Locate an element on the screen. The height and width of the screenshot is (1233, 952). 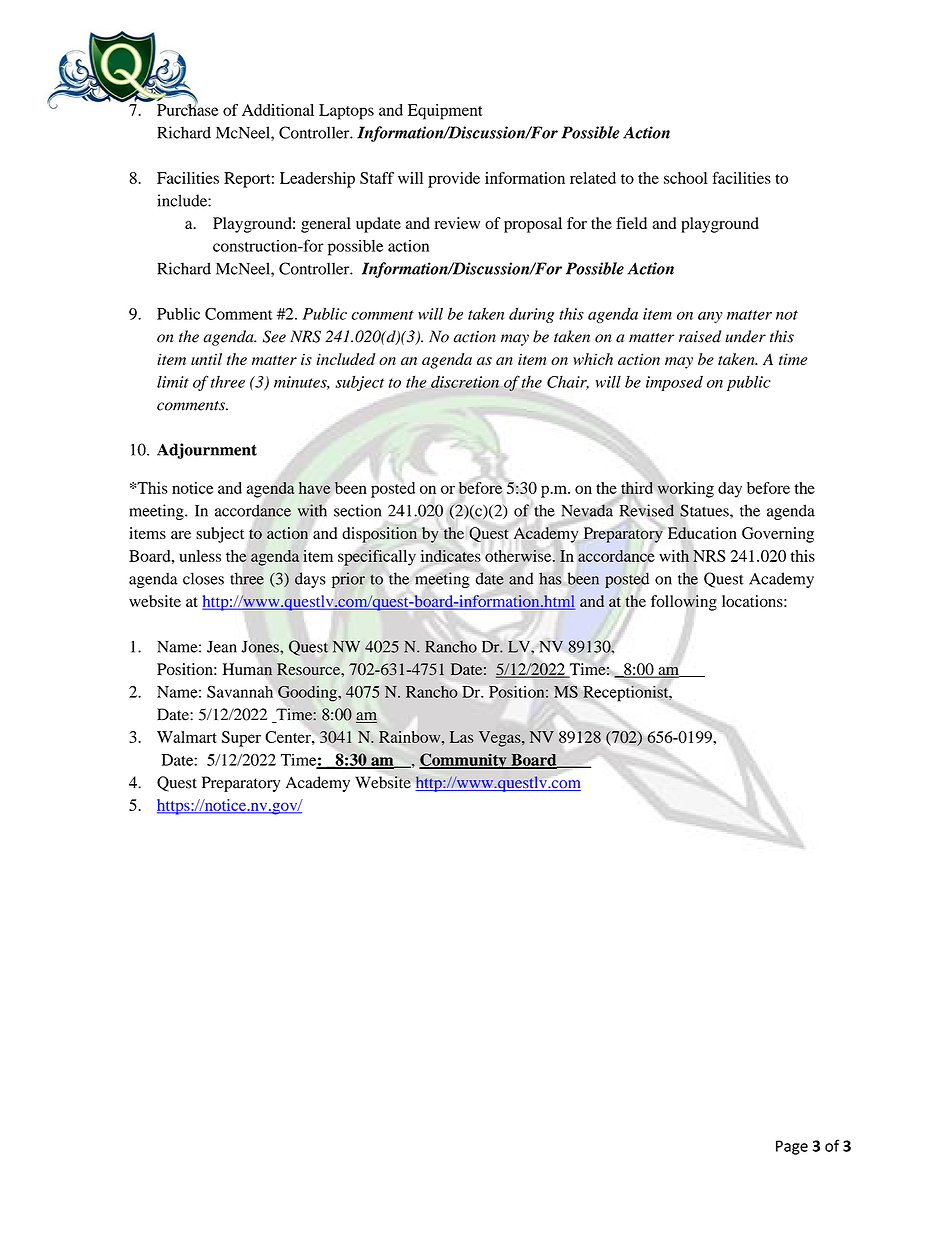
Adjournment is located at coordinates (207, 451).
